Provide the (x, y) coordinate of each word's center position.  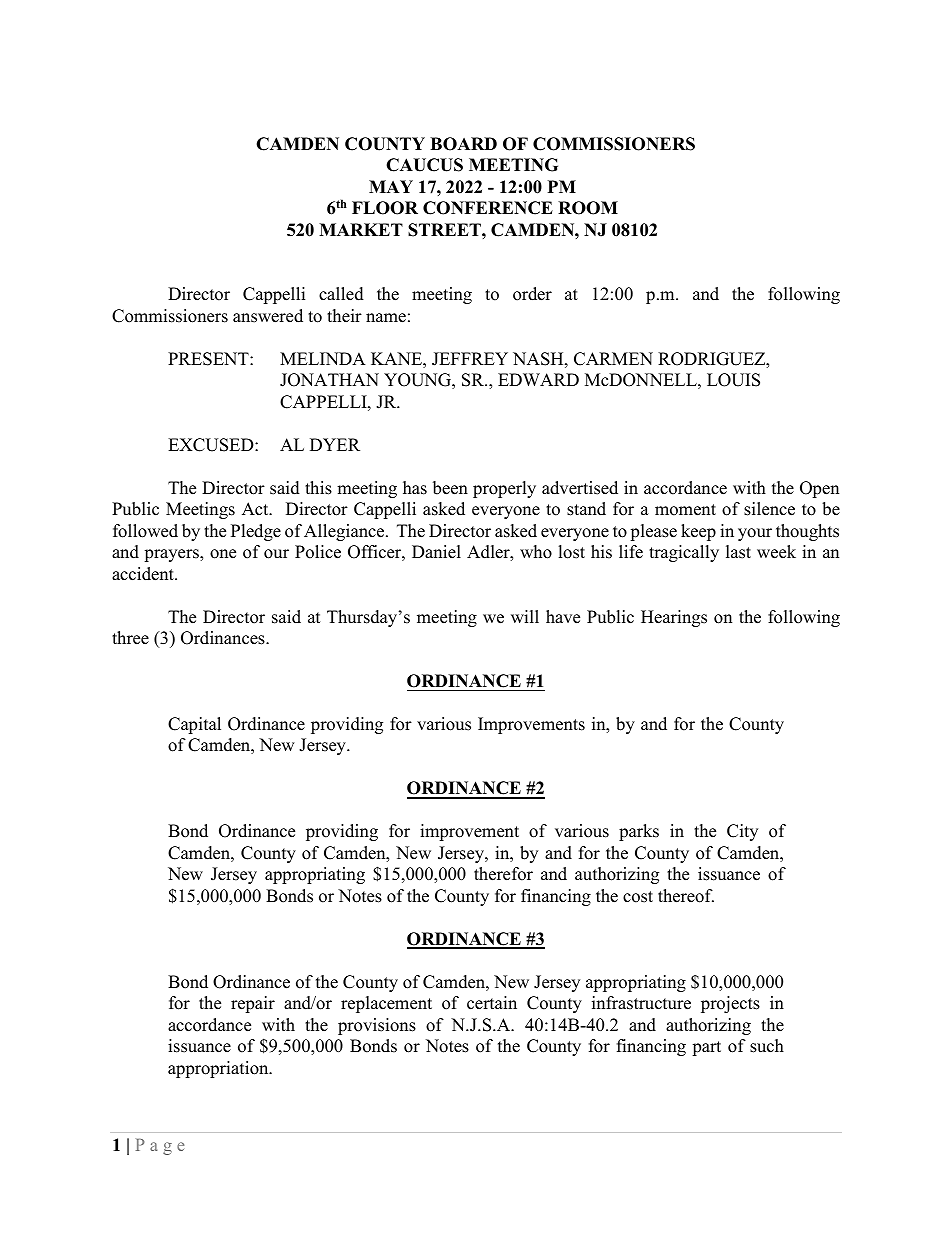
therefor (503, 874)
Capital (194, 725)
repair (253, 1004)
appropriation (219, 1069)
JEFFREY (470, 359)
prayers (172, 555)
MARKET (361, 229)
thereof (686, 896)
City (742, 832)
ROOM (588, 208)
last (738, 552)
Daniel (436, 552)
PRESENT (209, 359)
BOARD (463, 144)
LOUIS (733, 380)
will (525, 616)
